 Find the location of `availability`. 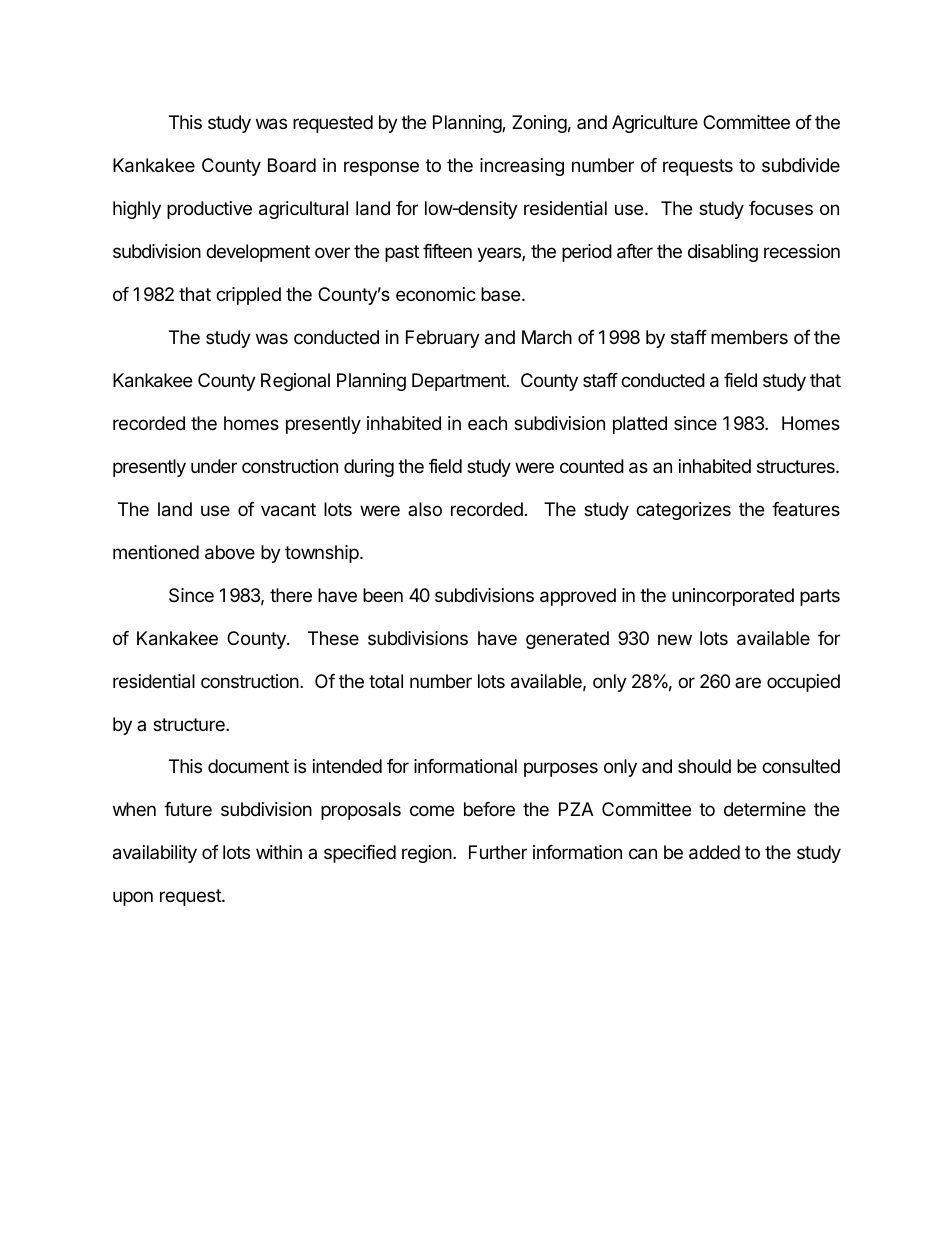

availability is located at coordinates (155, 854).
